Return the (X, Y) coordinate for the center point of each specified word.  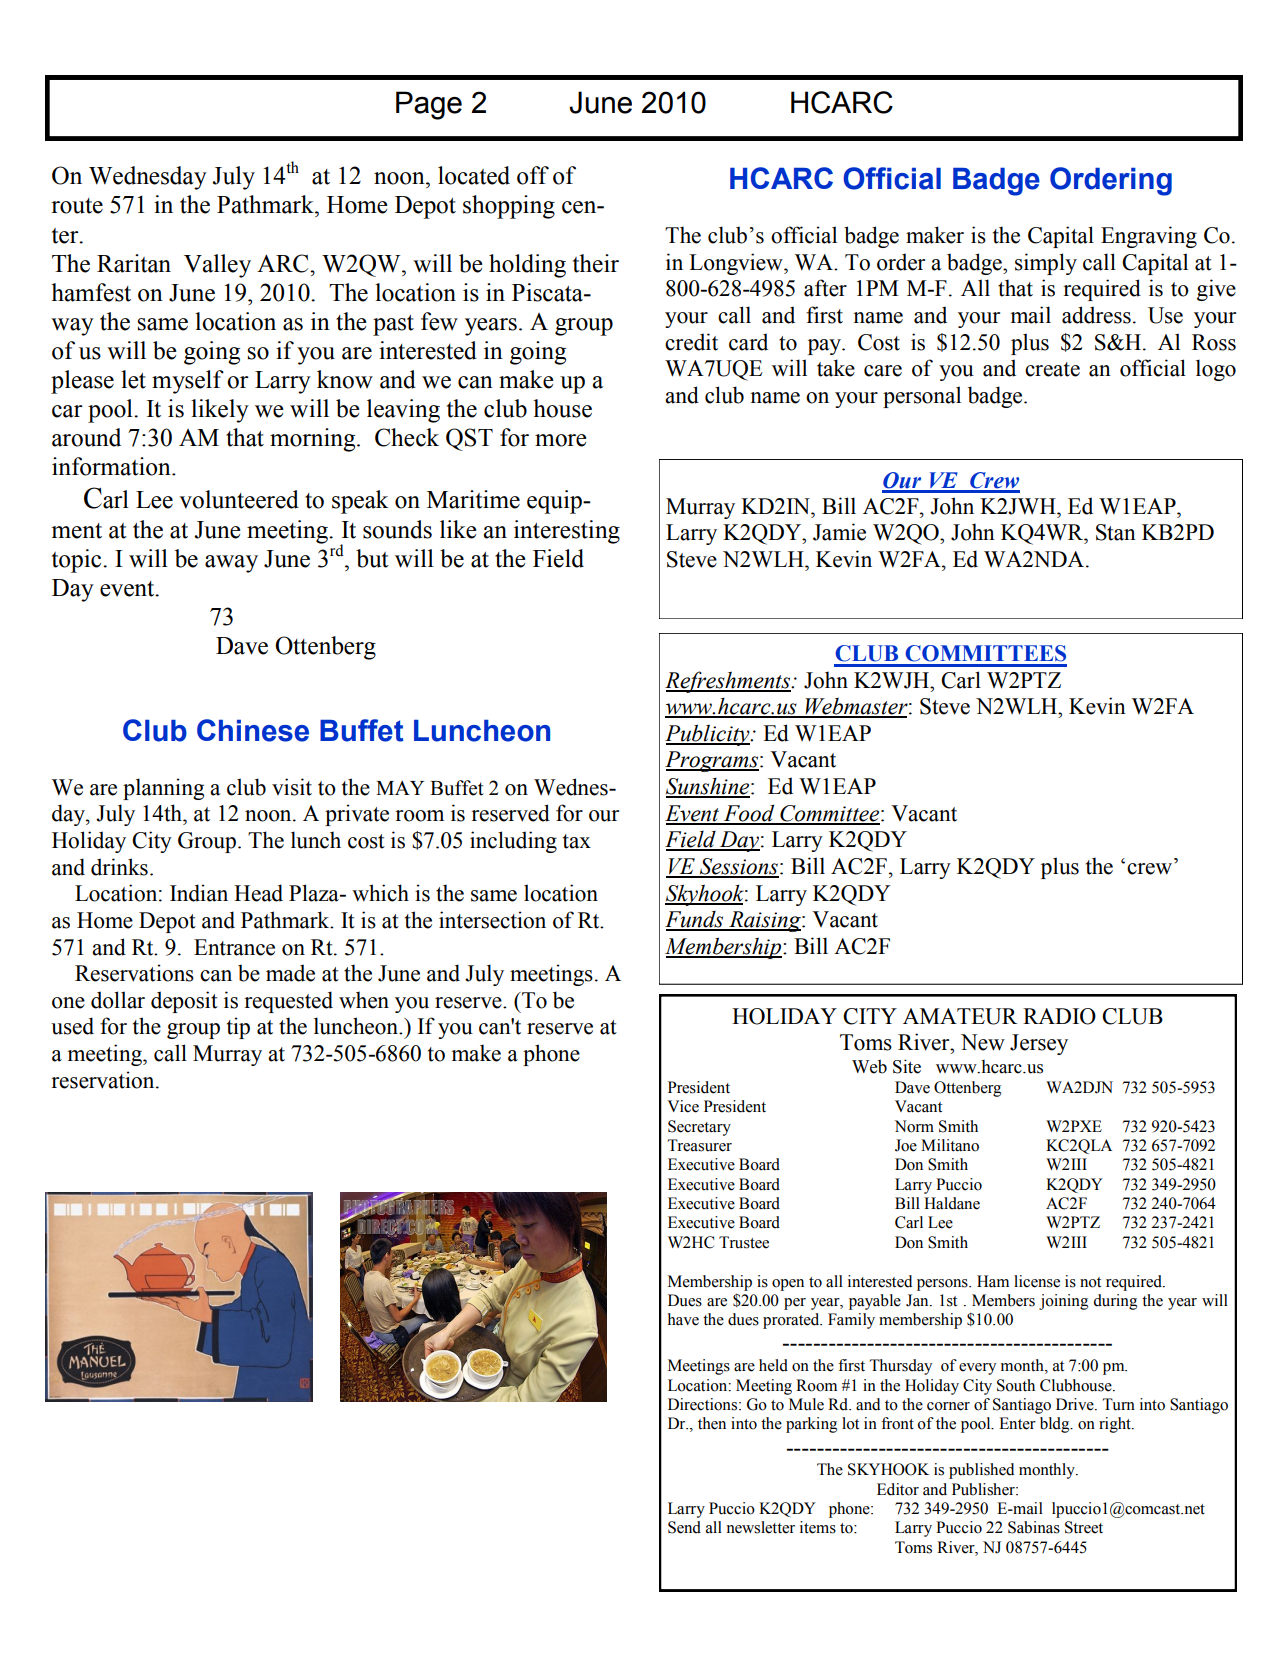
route (77, 206)
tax (577, 841)
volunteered (239, 499)
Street (1084, 1527)
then (712, 1423)
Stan (1116, 532)
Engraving (1149, 237)
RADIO (1059, 1016)
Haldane (952, 1203)
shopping (509, 207)
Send (684, 1527)
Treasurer (699, 1145)
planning (163, 789)
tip (238, 1028)
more (561, 440)
